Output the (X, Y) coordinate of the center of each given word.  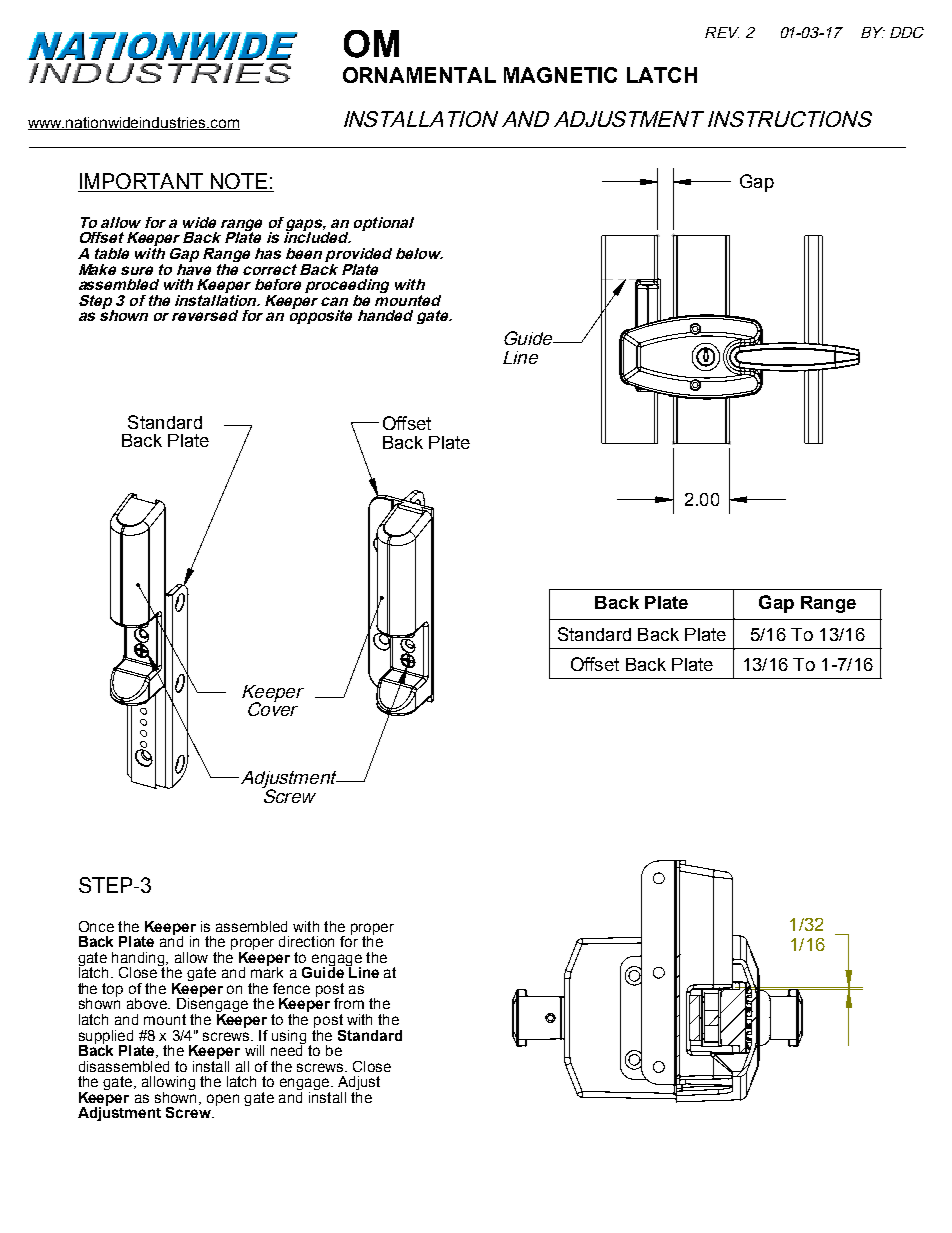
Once (96, 926)
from (349, 1003)
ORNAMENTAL (419, 75)
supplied (106, 1038)
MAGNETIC (560, 75)
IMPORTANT (141, 182)
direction (306, 941)
